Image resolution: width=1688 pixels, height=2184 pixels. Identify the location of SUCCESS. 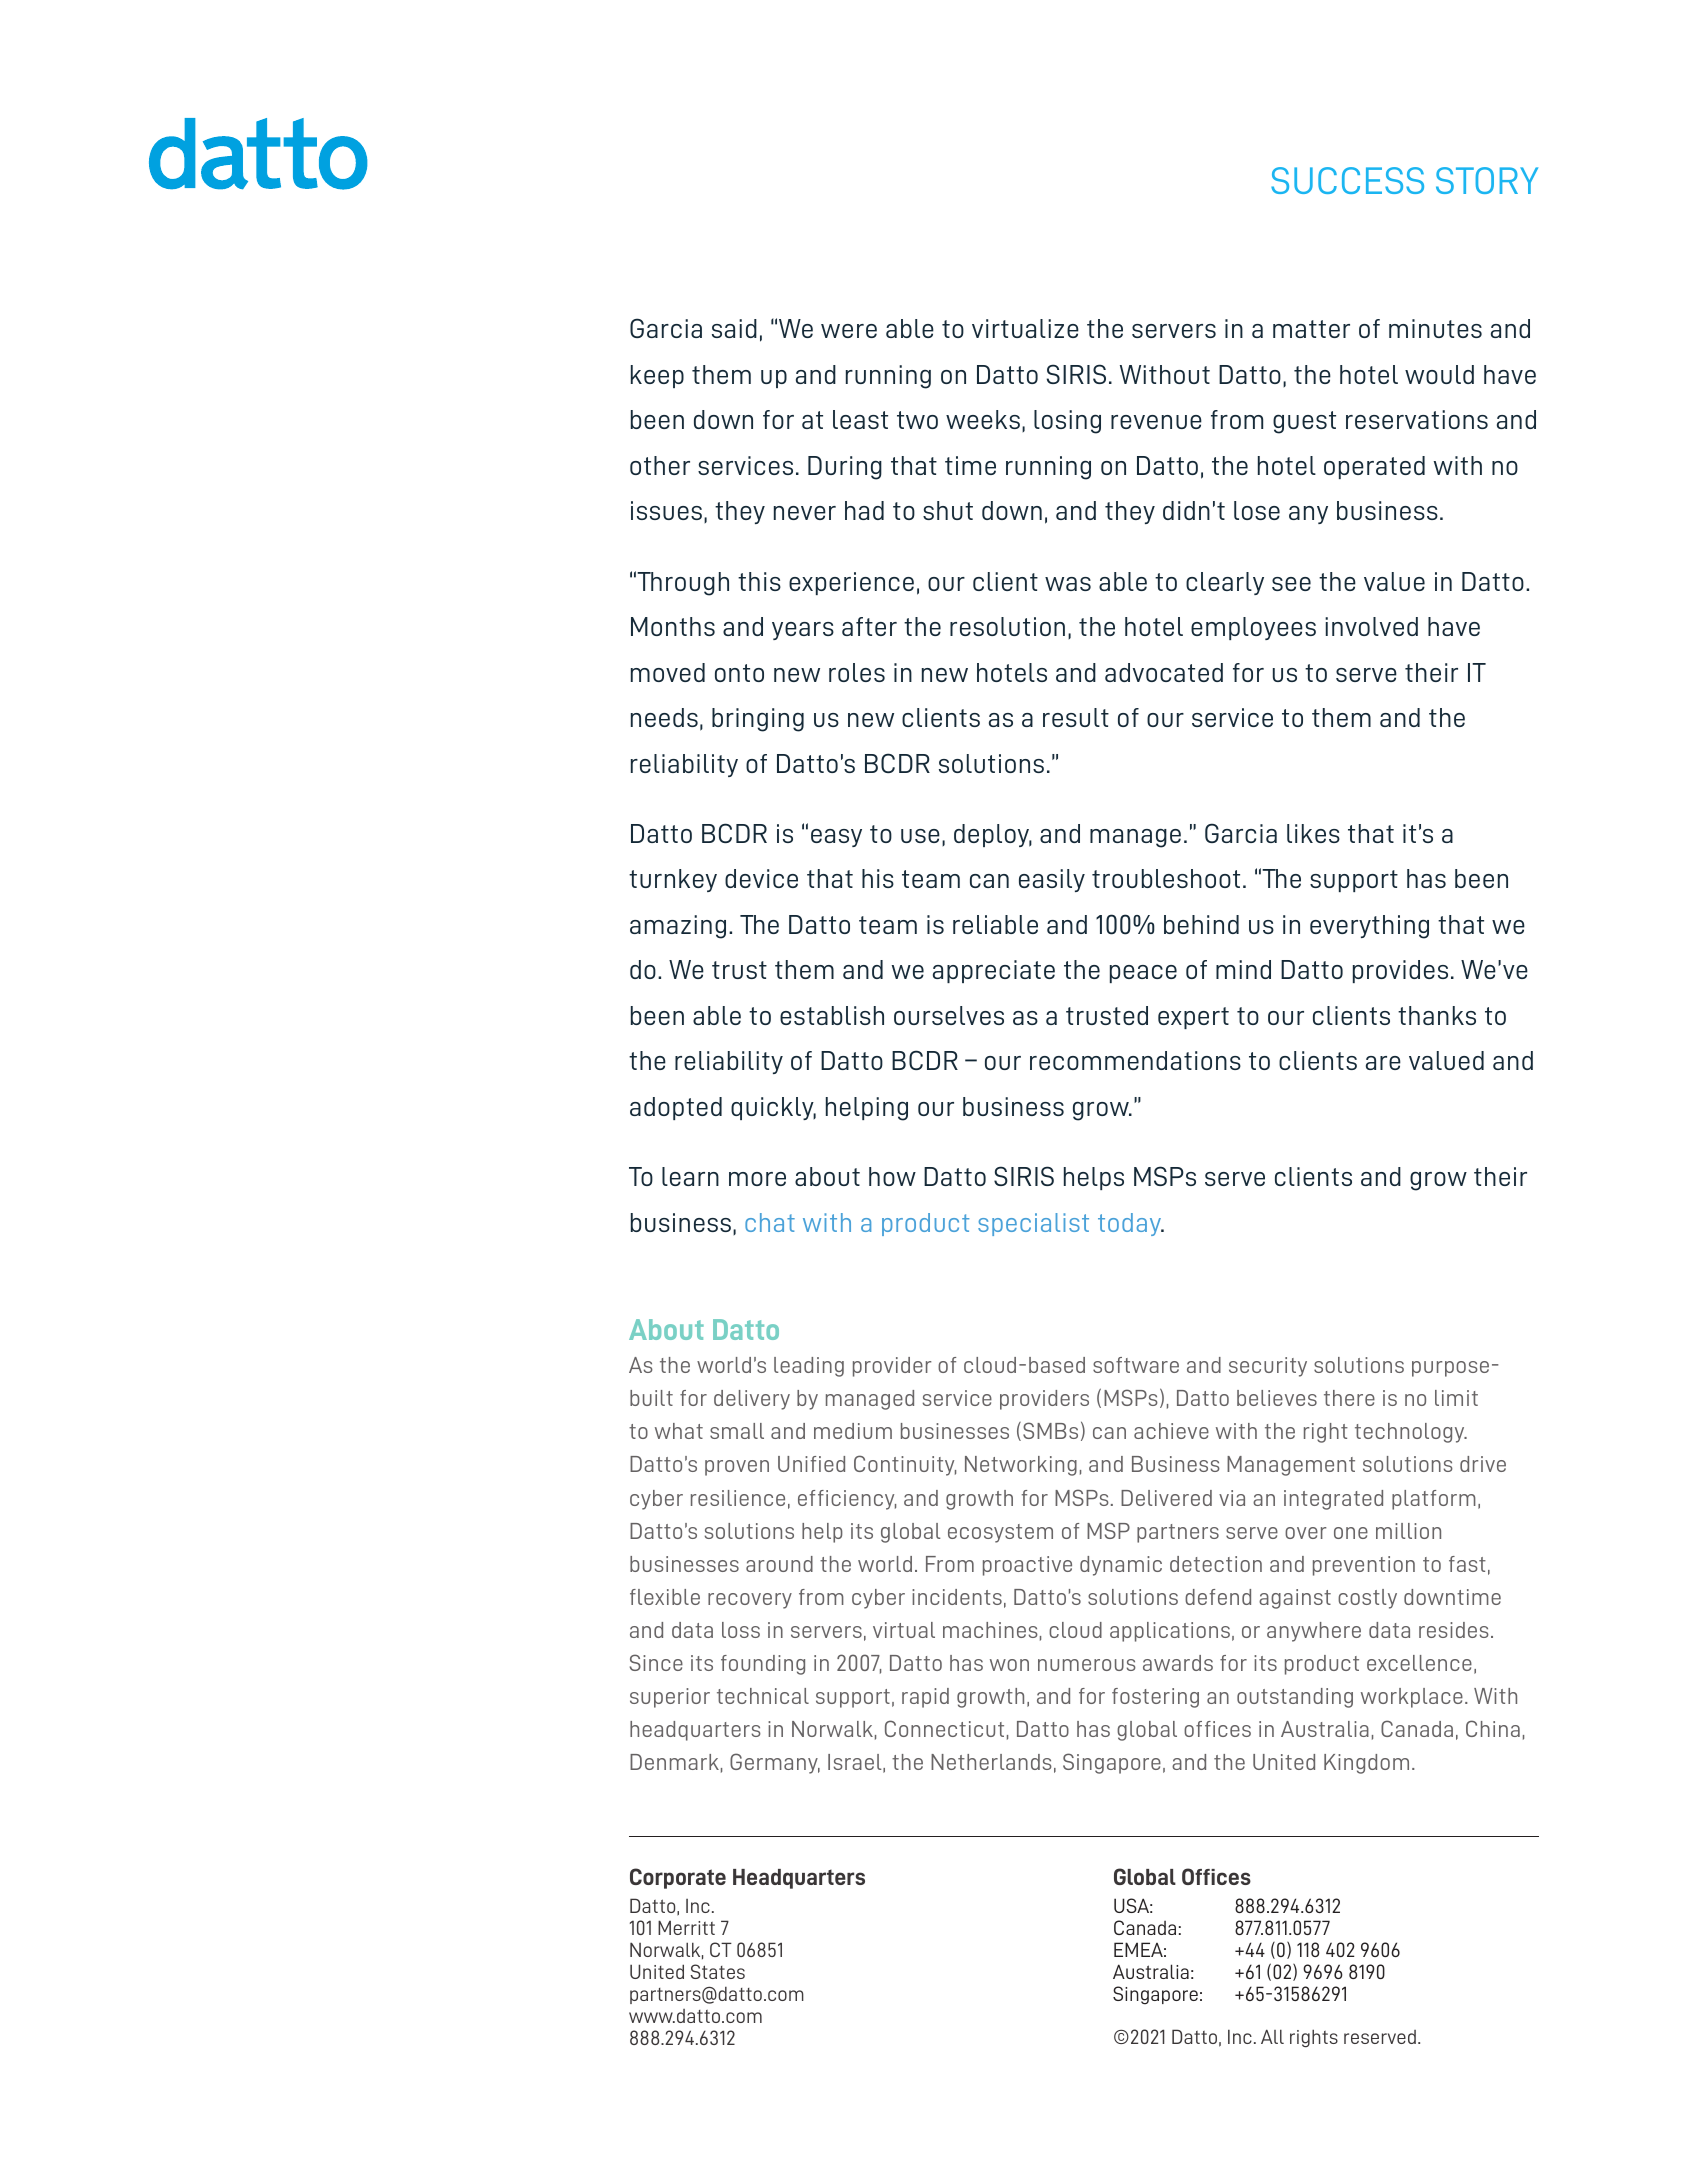
(1347, 180).
